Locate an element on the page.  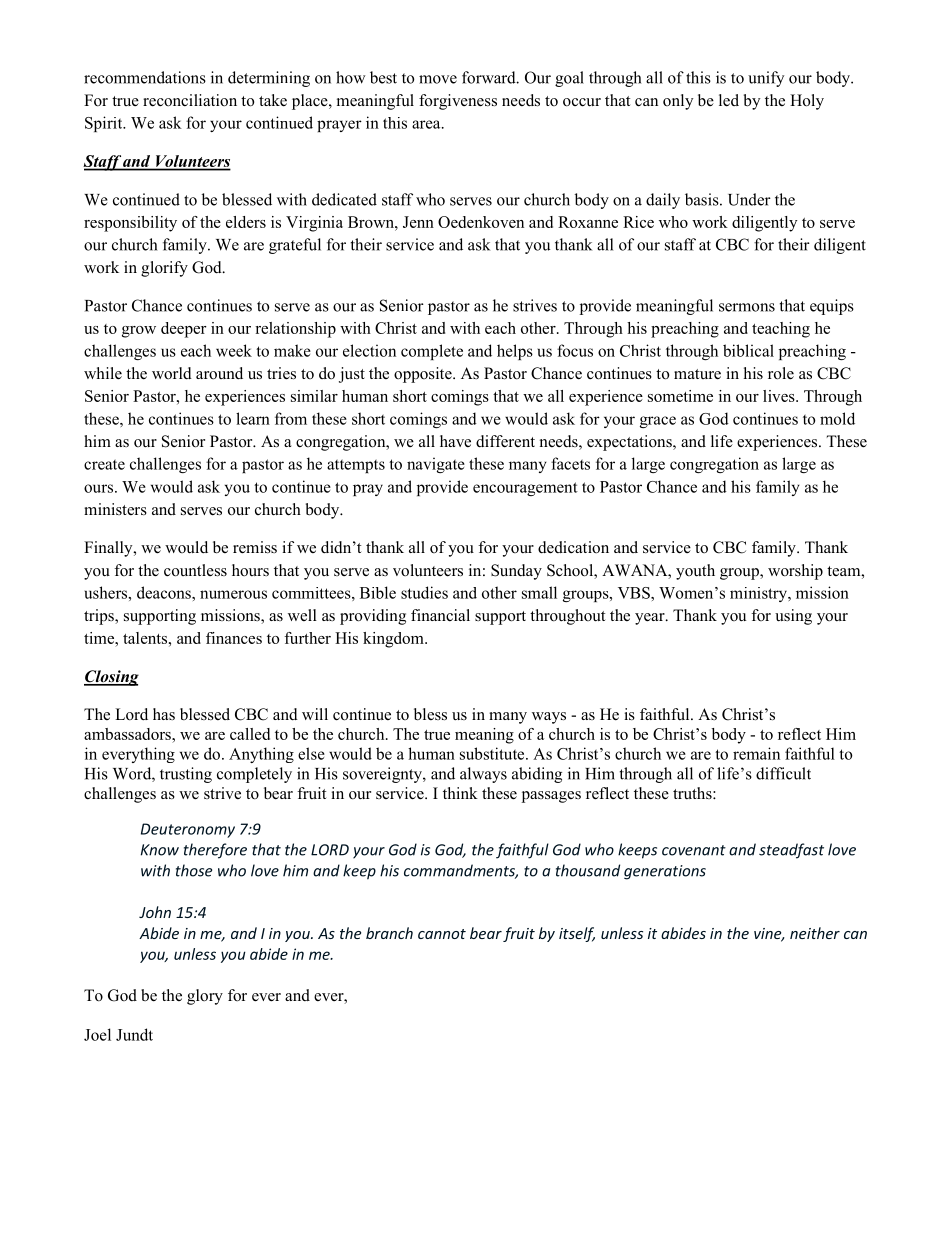
unify is located at coordinates (766, 79).
